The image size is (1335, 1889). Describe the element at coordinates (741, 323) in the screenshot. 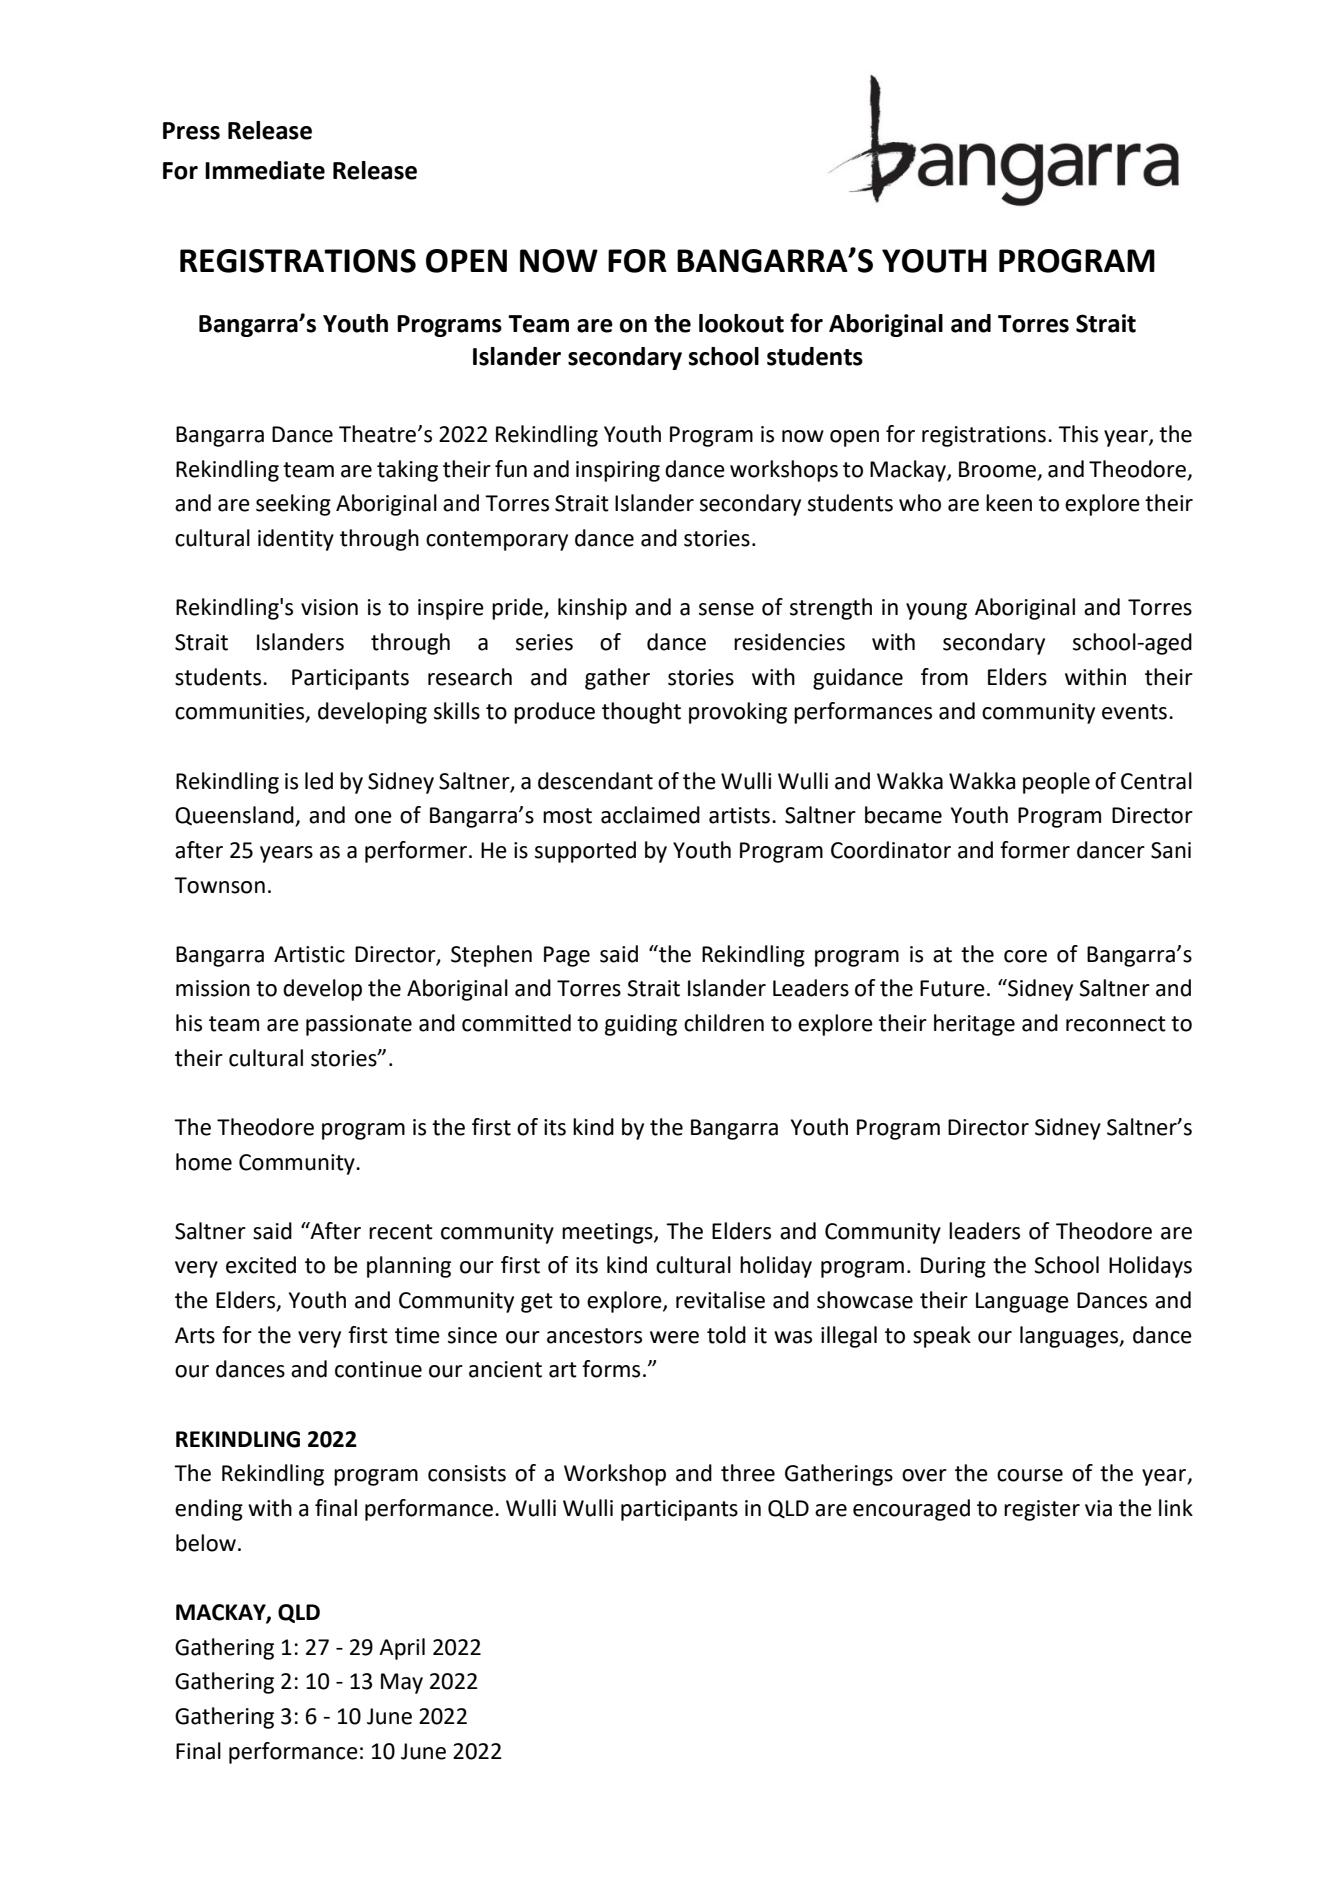

I see `lookout` at that location.
